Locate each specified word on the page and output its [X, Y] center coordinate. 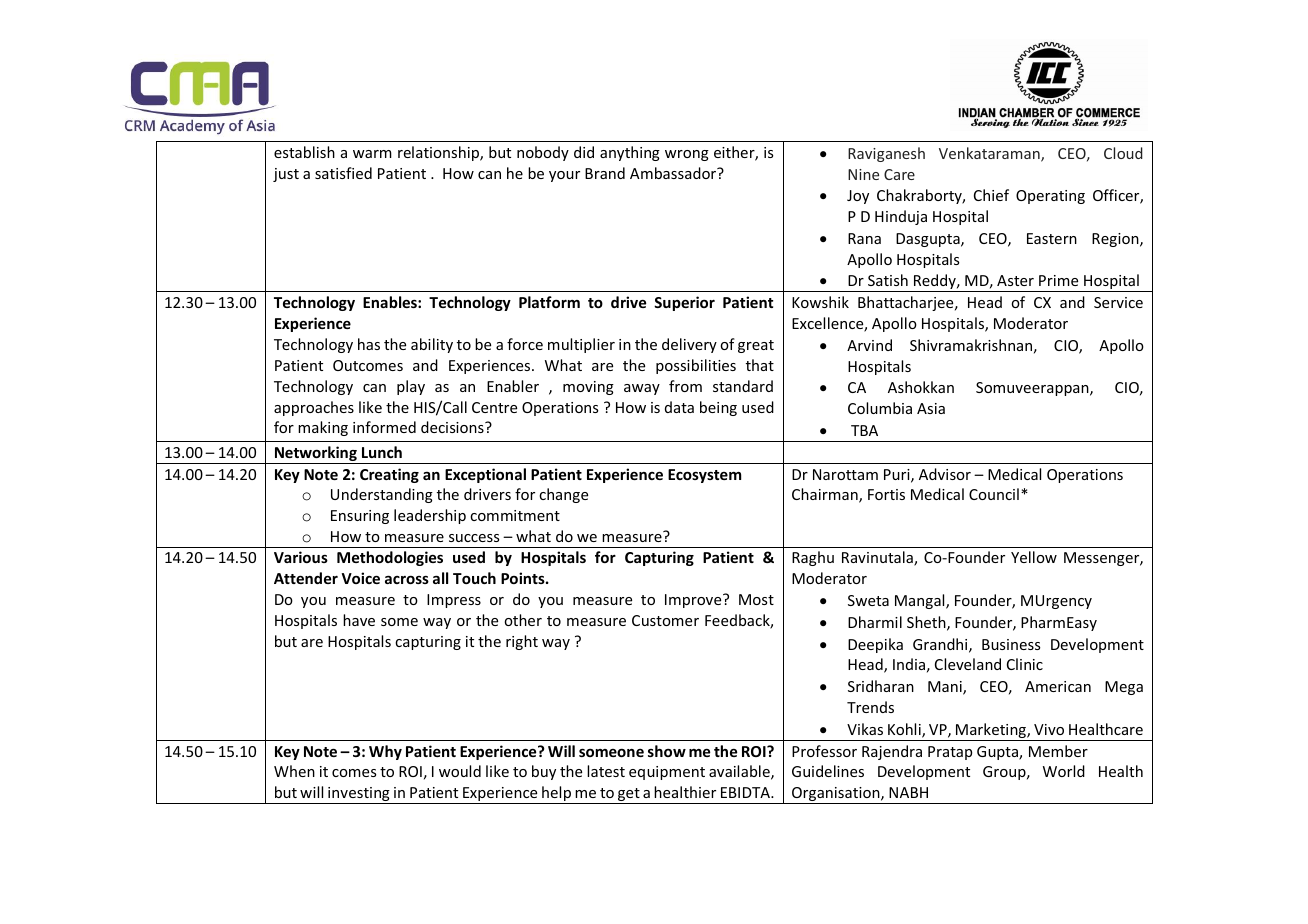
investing [359, 795]
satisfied [343, 173]
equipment [667, 773]
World [1064, 771]
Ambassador [674, 173]
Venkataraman [990, 154]
